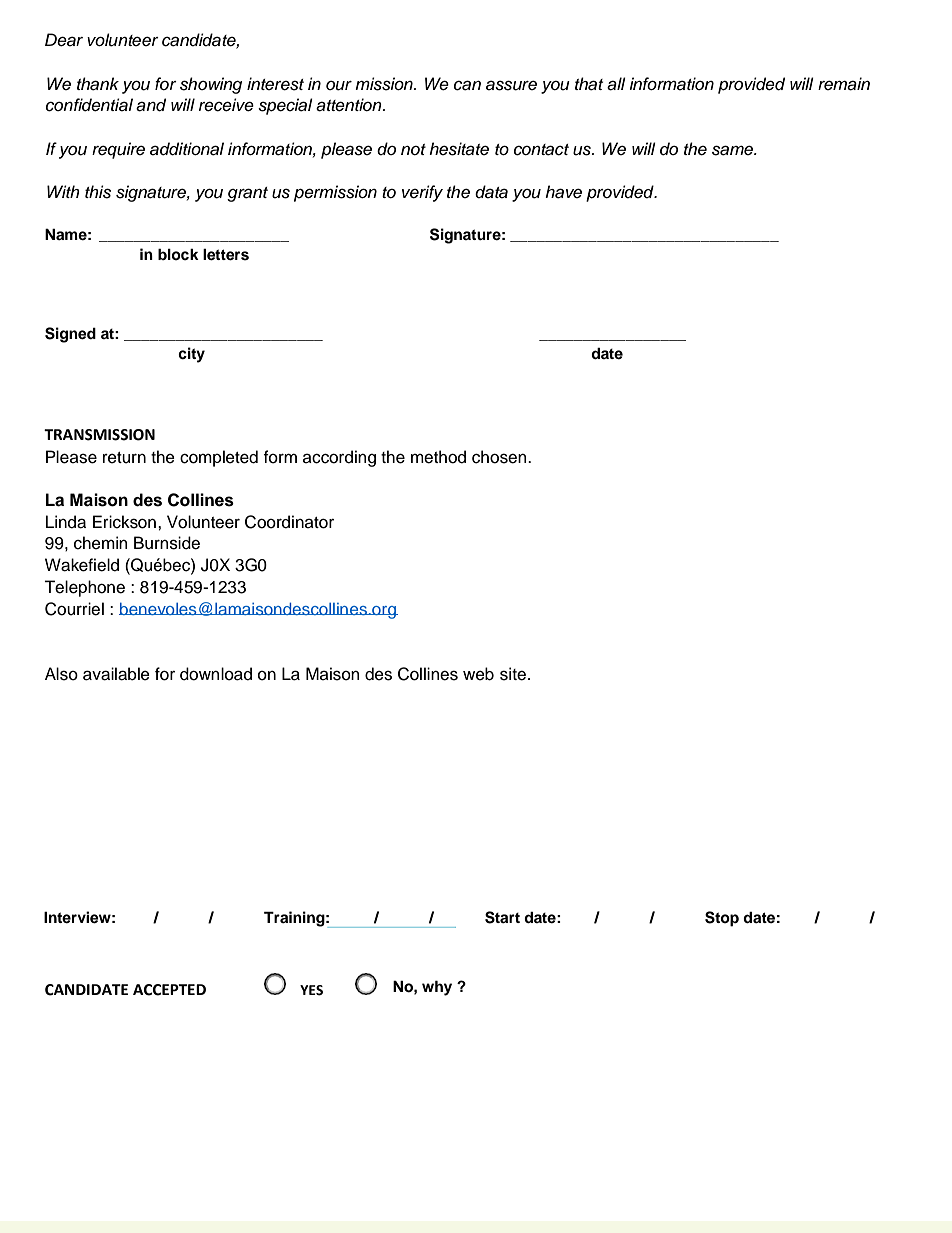 The height and width of the page is (1233, 952). I want to click on method, so click(438, 457).
